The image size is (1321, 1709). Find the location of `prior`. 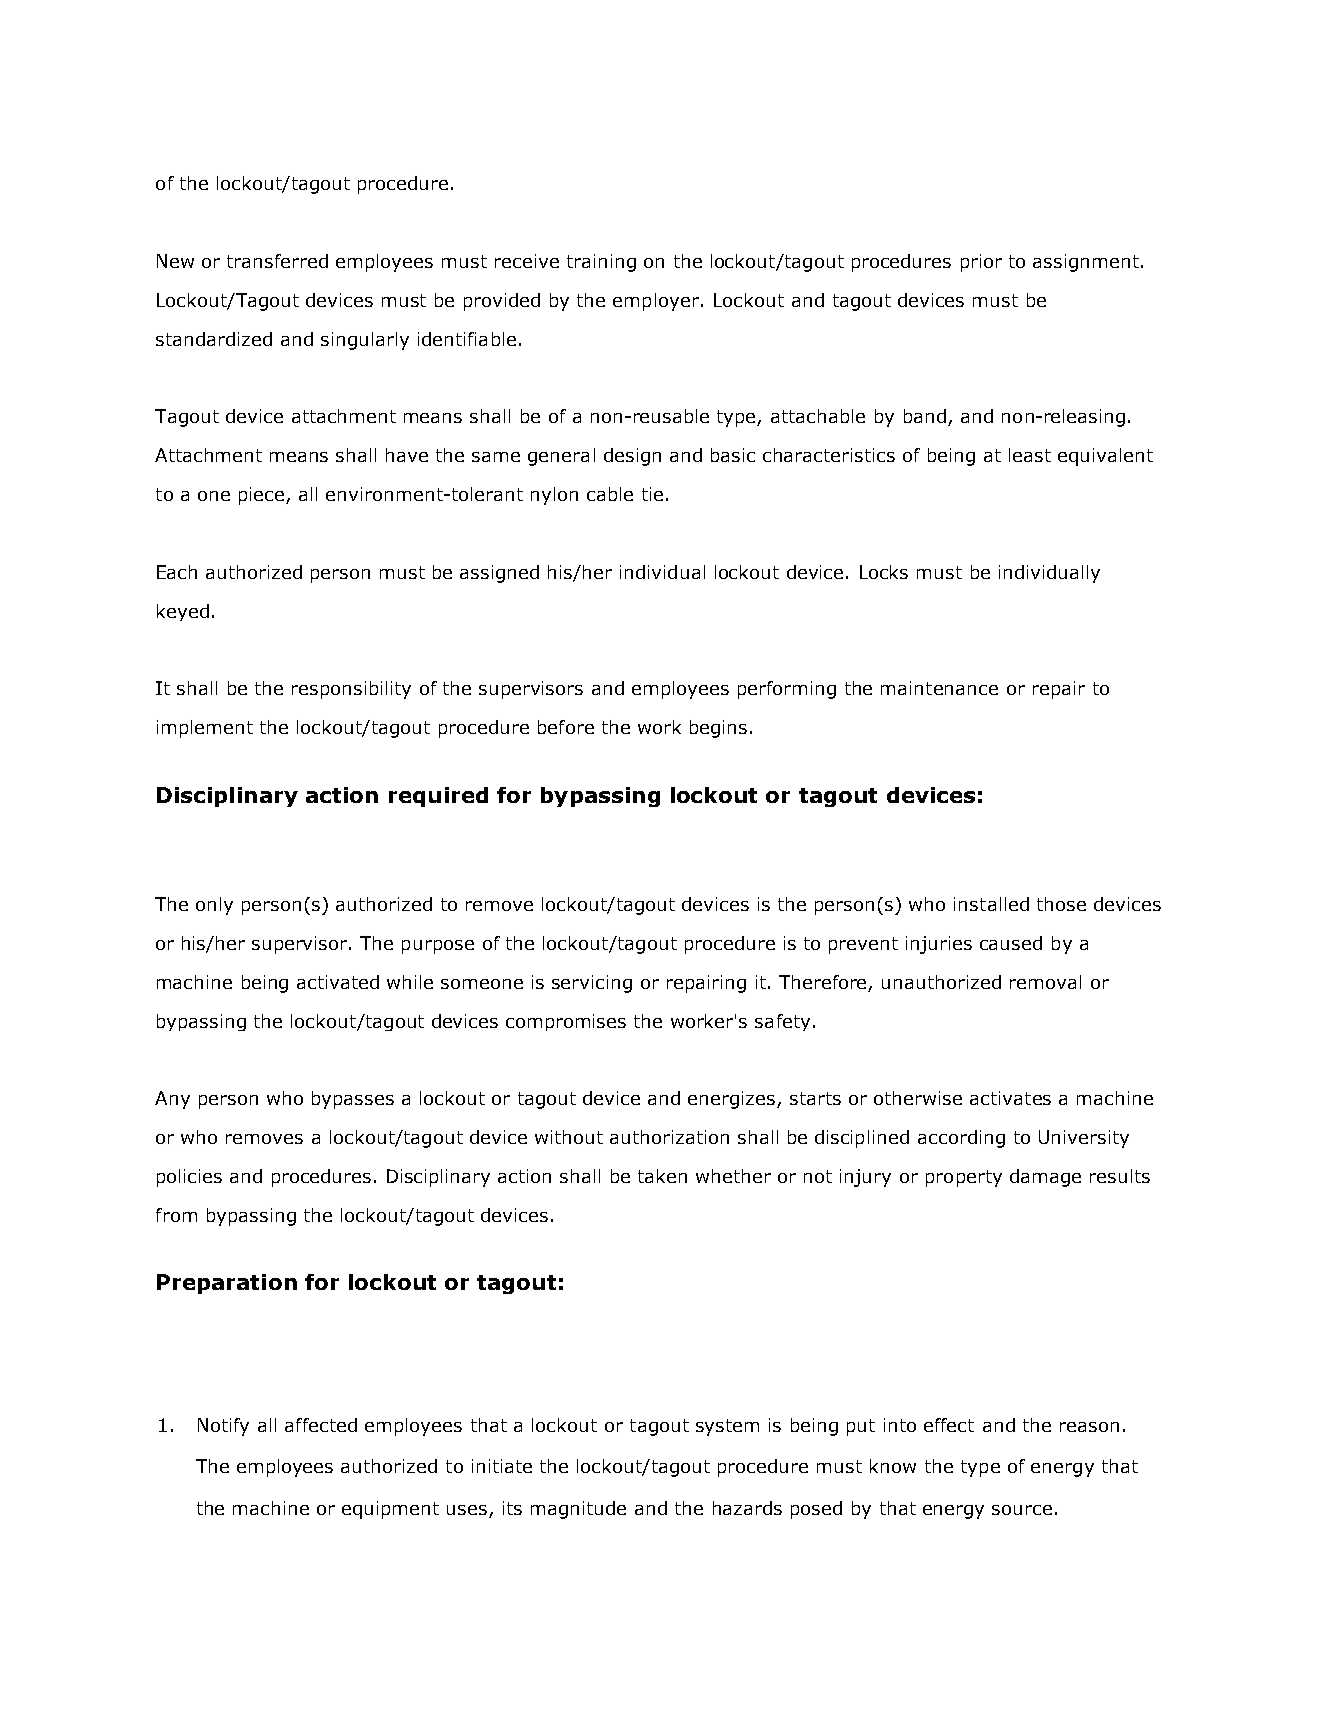

prior is located at coordinates (981, 263).
